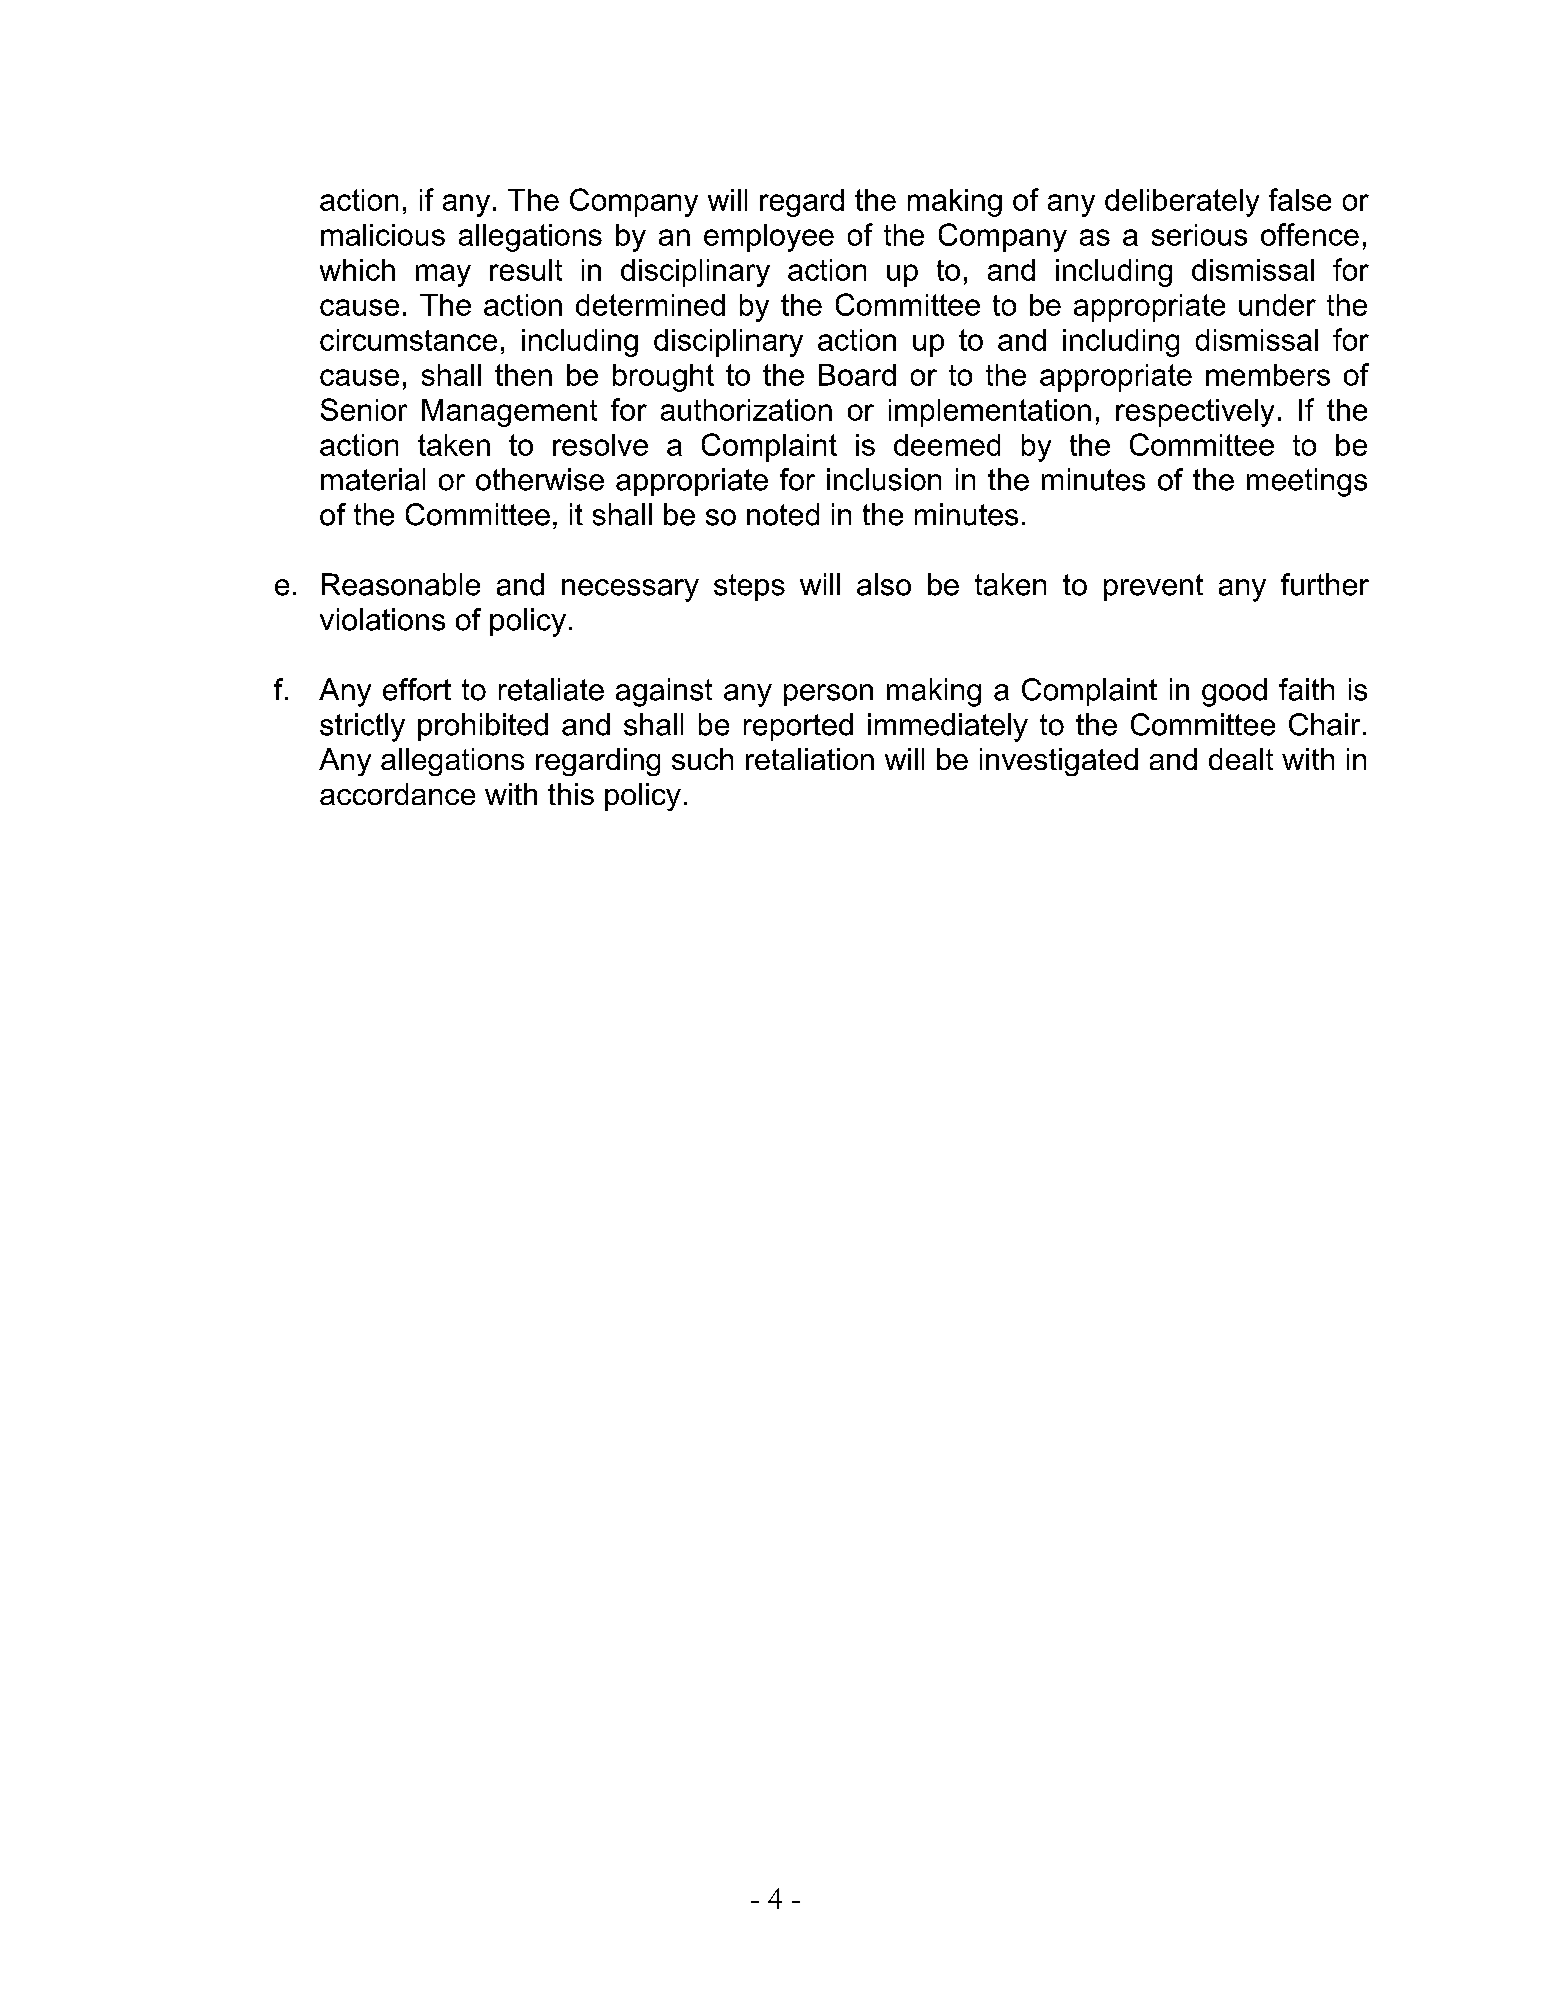  What do you see at coordinates (1153, 587) in the screenshot?
I see `prevent` at bounding box center [1153, 587].
